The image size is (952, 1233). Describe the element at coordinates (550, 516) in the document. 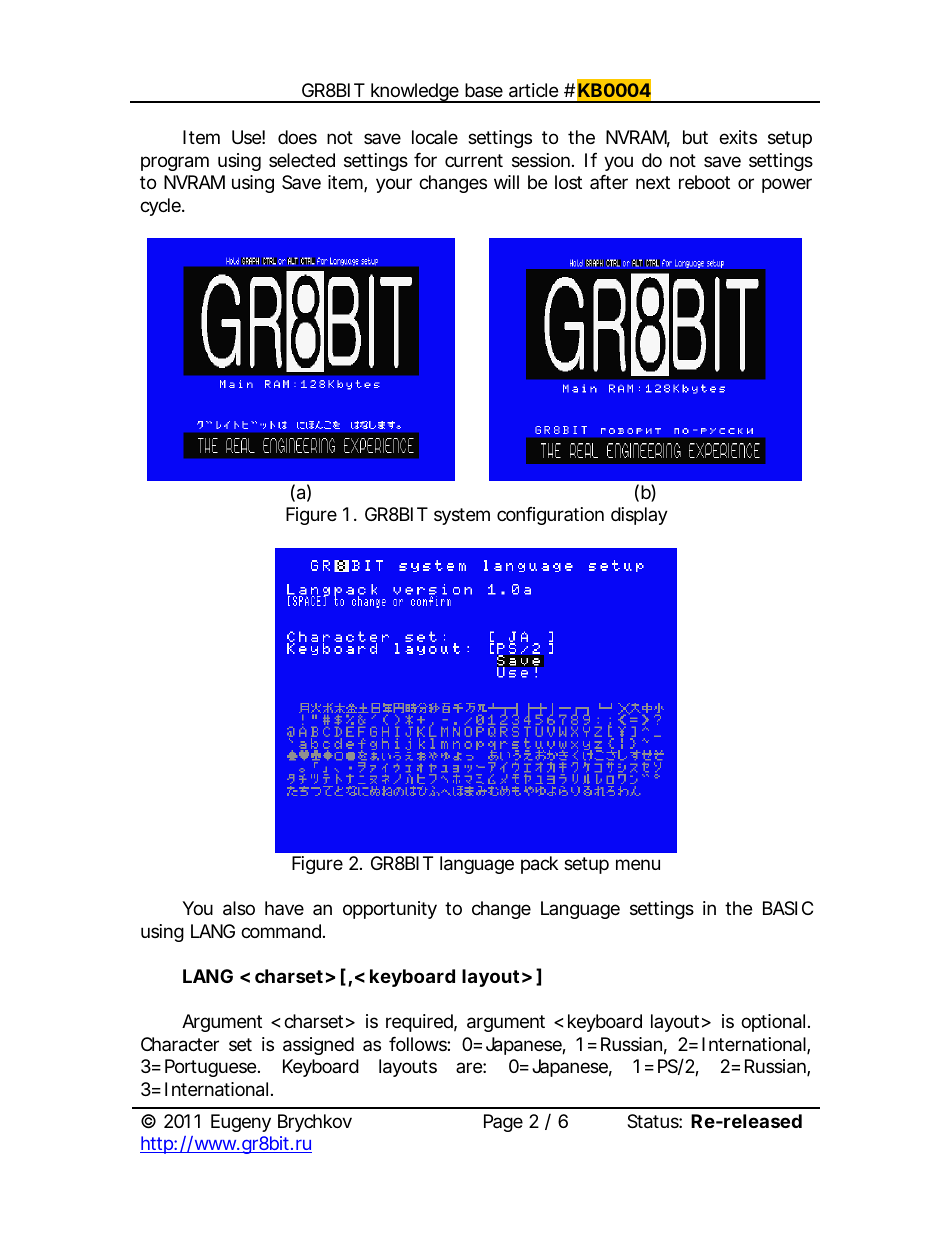

I see `configuration` at that location.
